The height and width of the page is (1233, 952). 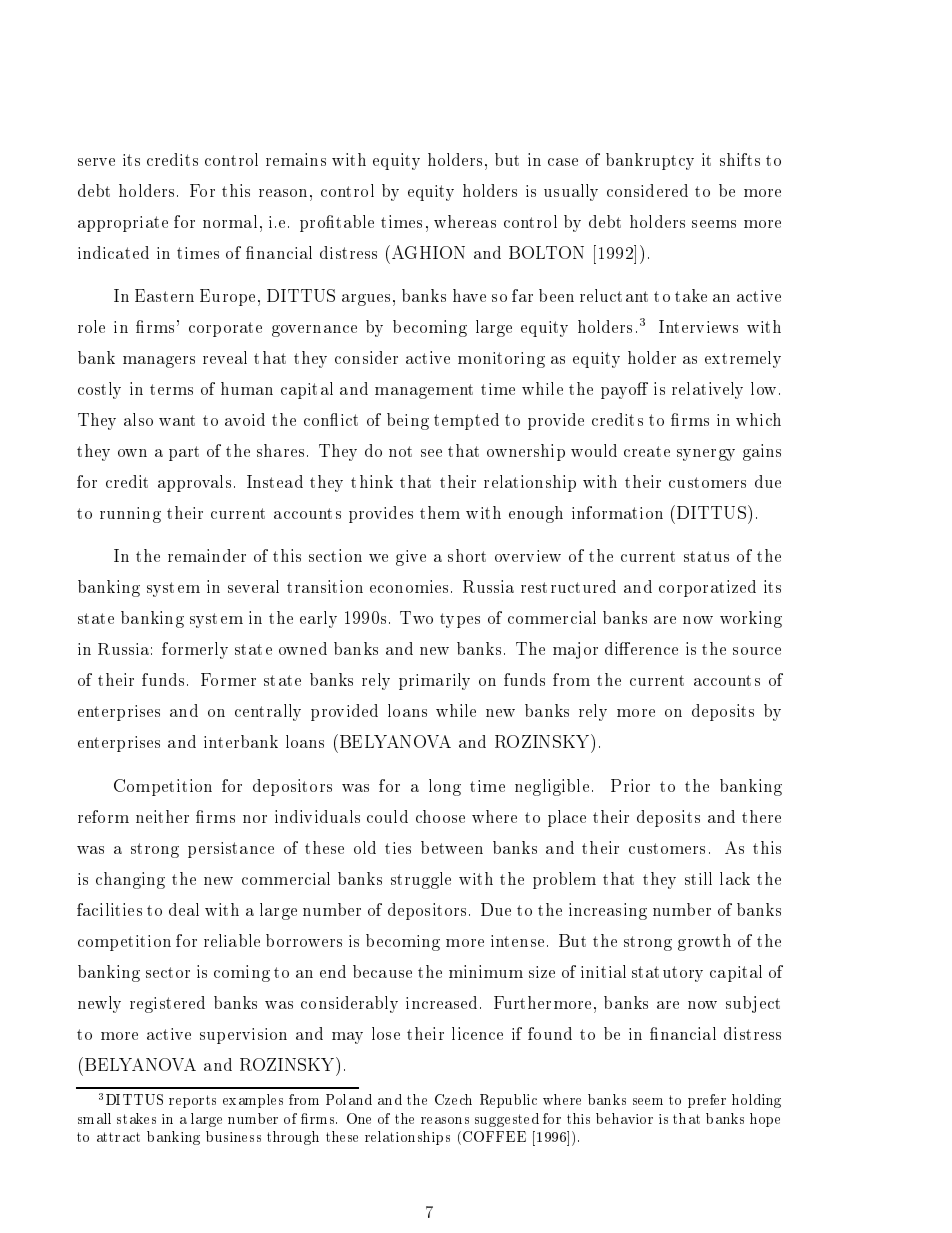 I want to click on shifts, so click(x=740, y=159).
